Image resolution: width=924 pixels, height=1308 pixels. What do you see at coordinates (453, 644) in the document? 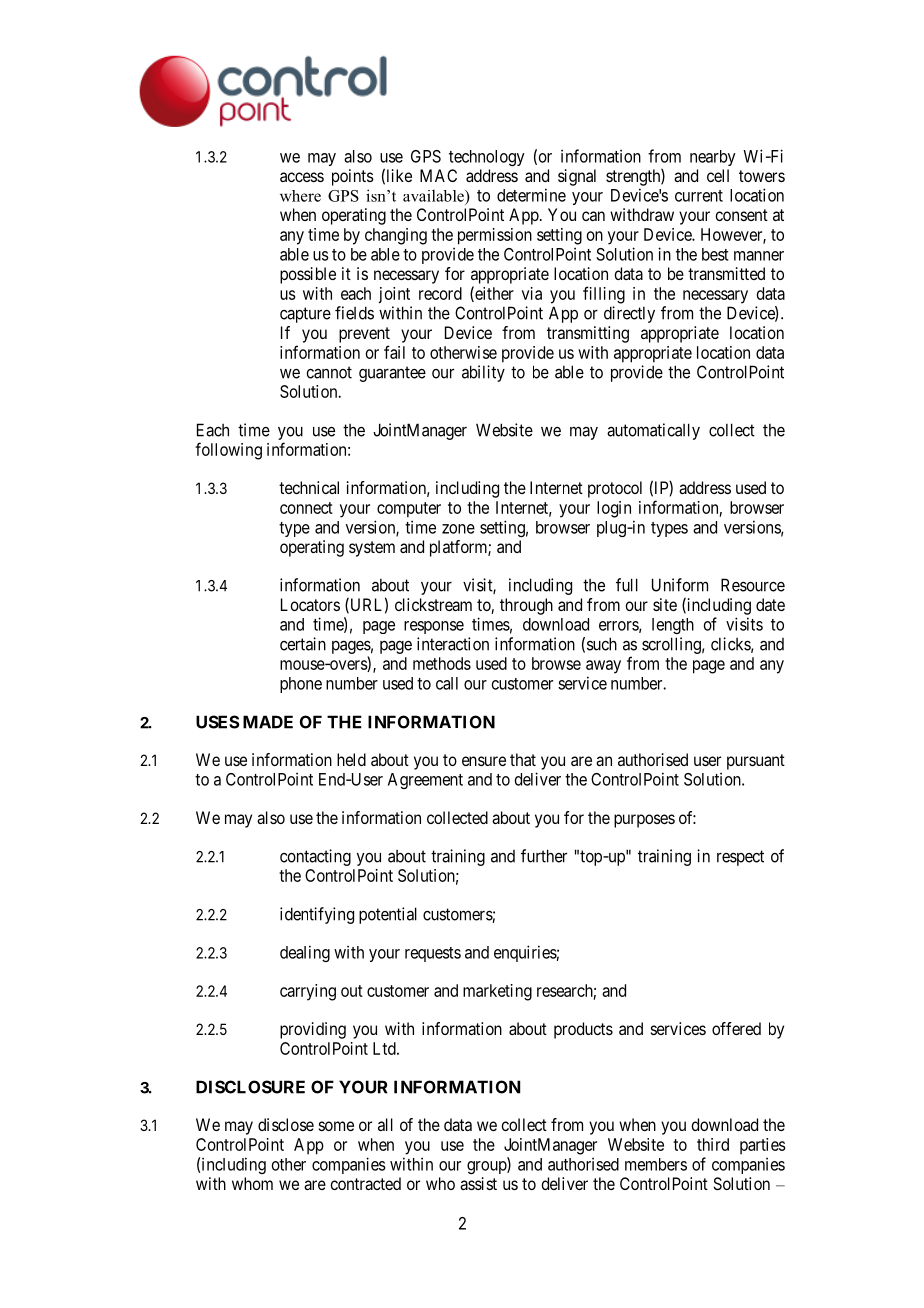
I see `interaction` at bounding box center [453, 644].
